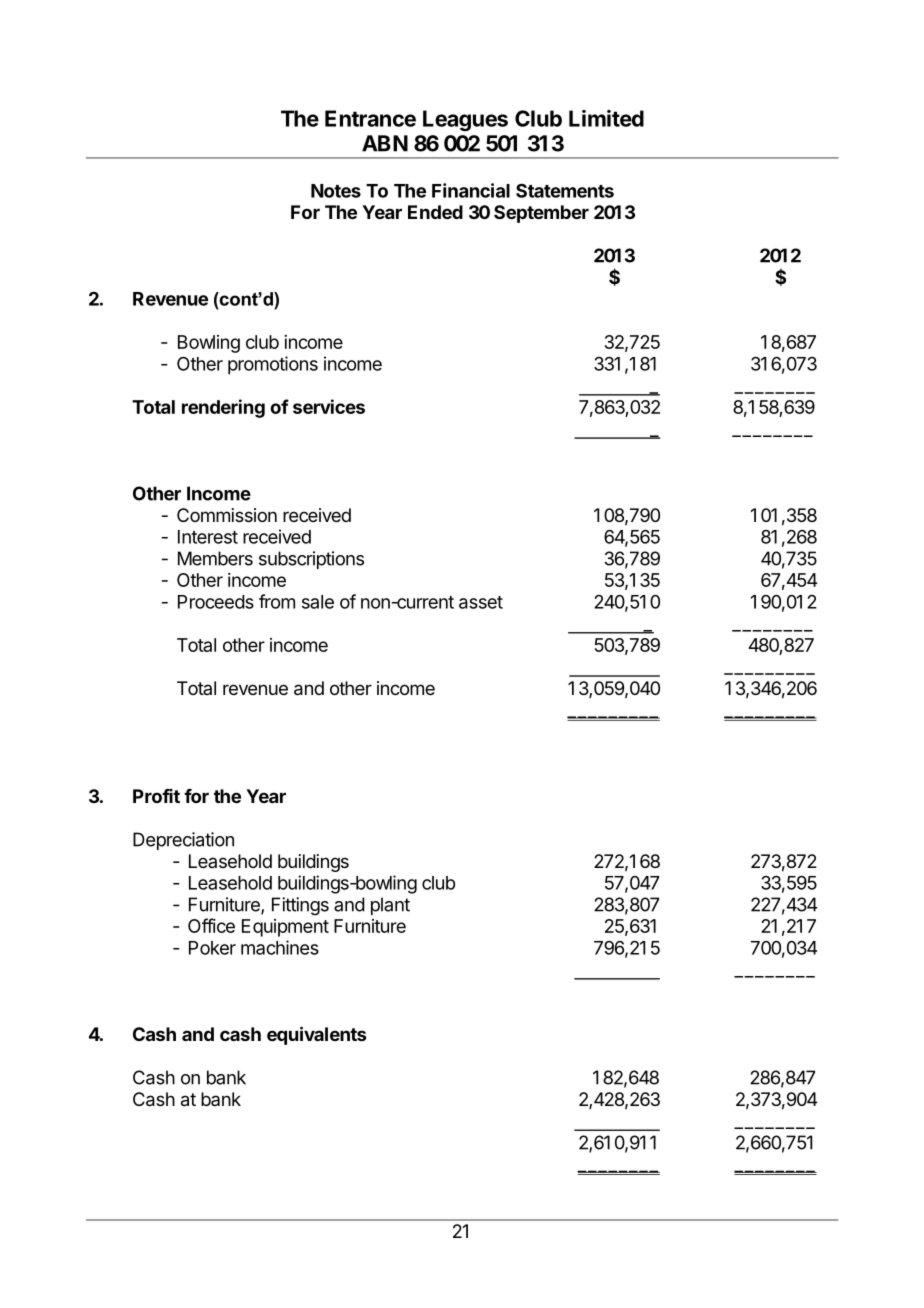  What do you see at coordinates (223, 408) in the screenshot?
I see `rendering` at bounding box center [223, 408].
